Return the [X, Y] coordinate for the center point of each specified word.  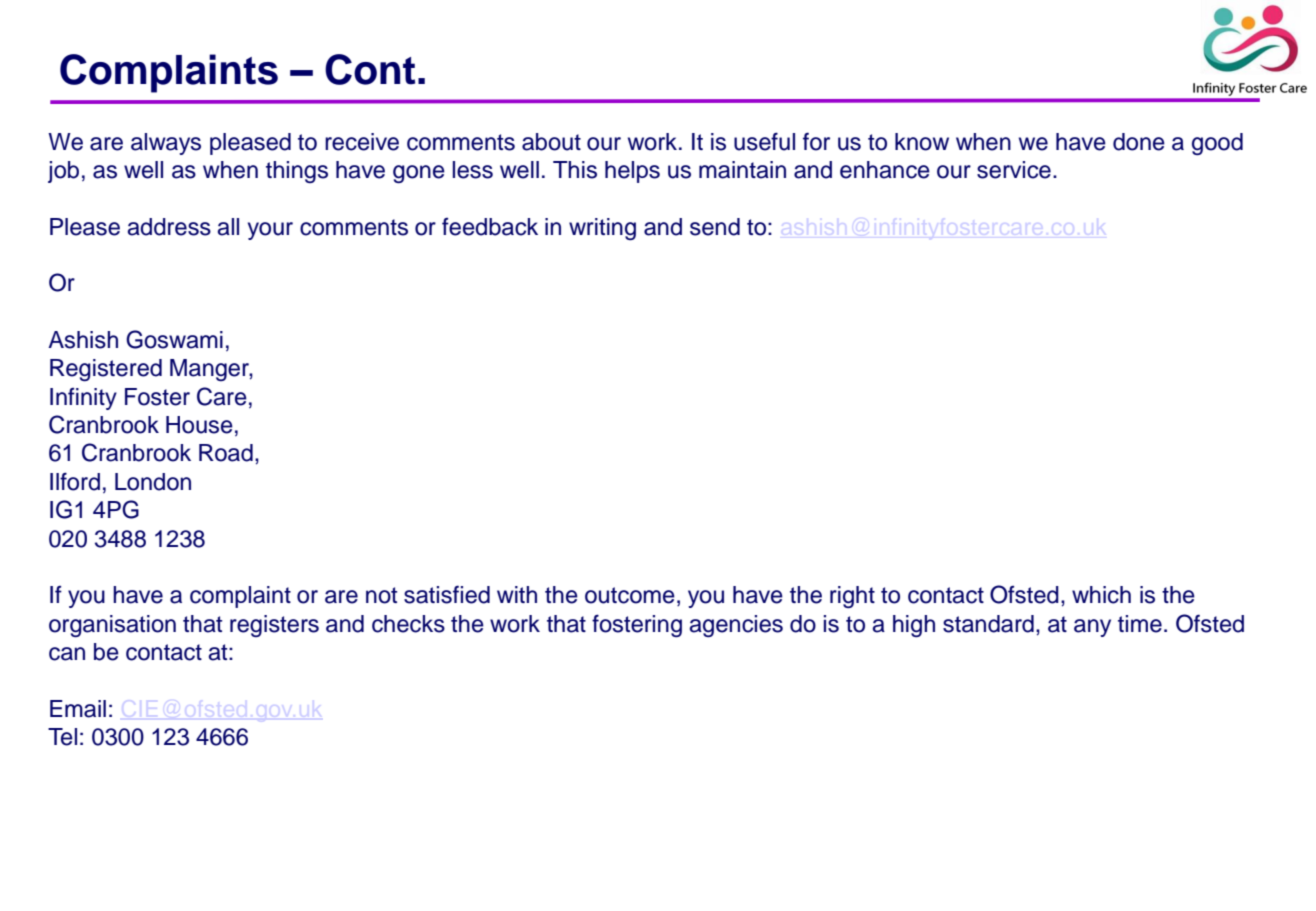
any [1092, 628]
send [715, 227]
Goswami [174, 339]
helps [632, 172]
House [199, 425]
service [1014, 170]
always [166, 144]
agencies [736, 626]
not [381, 595]
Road [226, 453]
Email [78, 709]
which [1101, 595]
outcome [630, 595]
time [1140, 624]
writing [602, 229]
